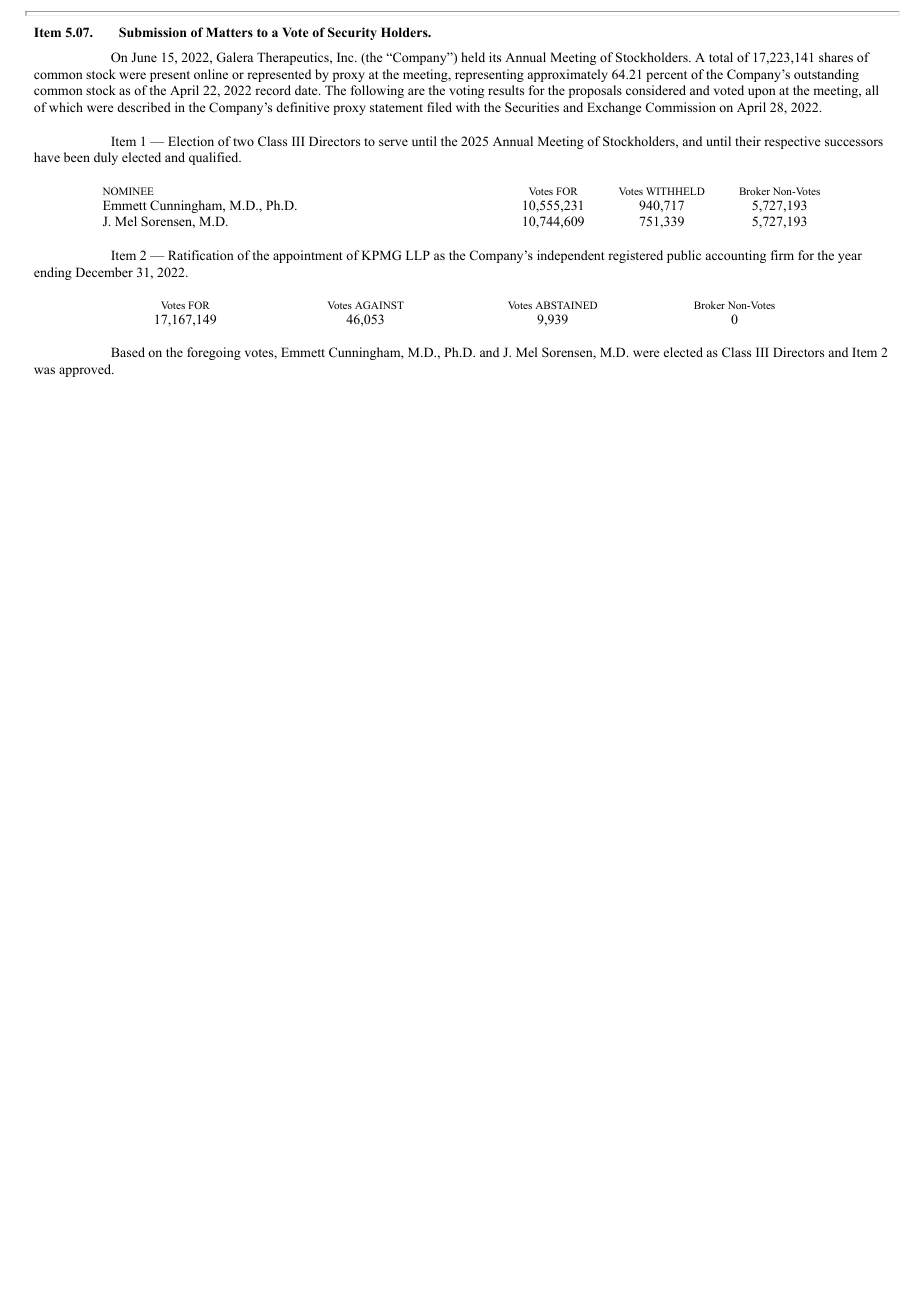 The width and height of the screenshot is (924, 1308). What do you see at coordinates (735, 256) in the screenshot?
I see `accounting` at bounding box center [735, 256].
